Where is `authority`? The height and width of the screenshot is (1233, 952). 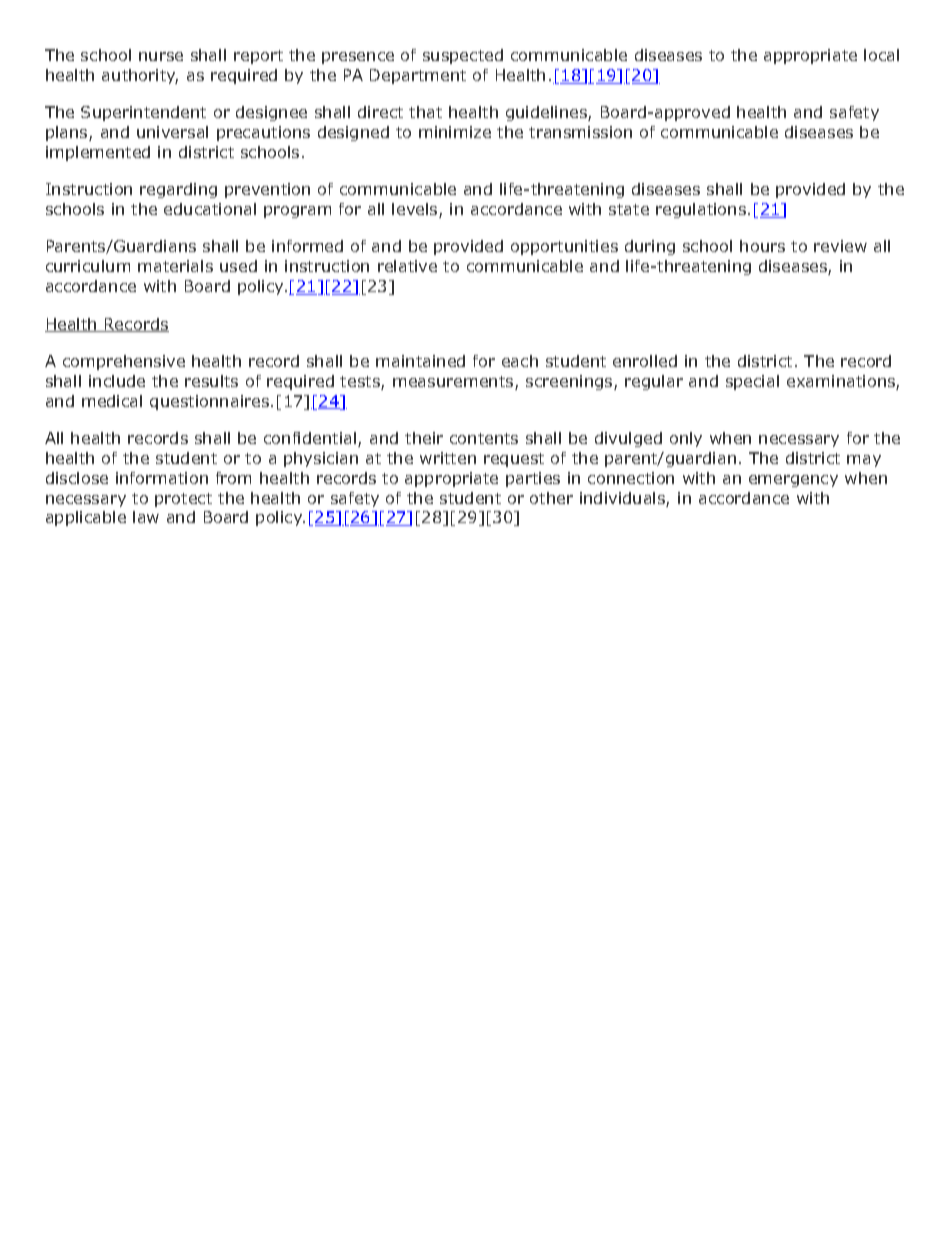
authority is located at coordinates (140, 76).
